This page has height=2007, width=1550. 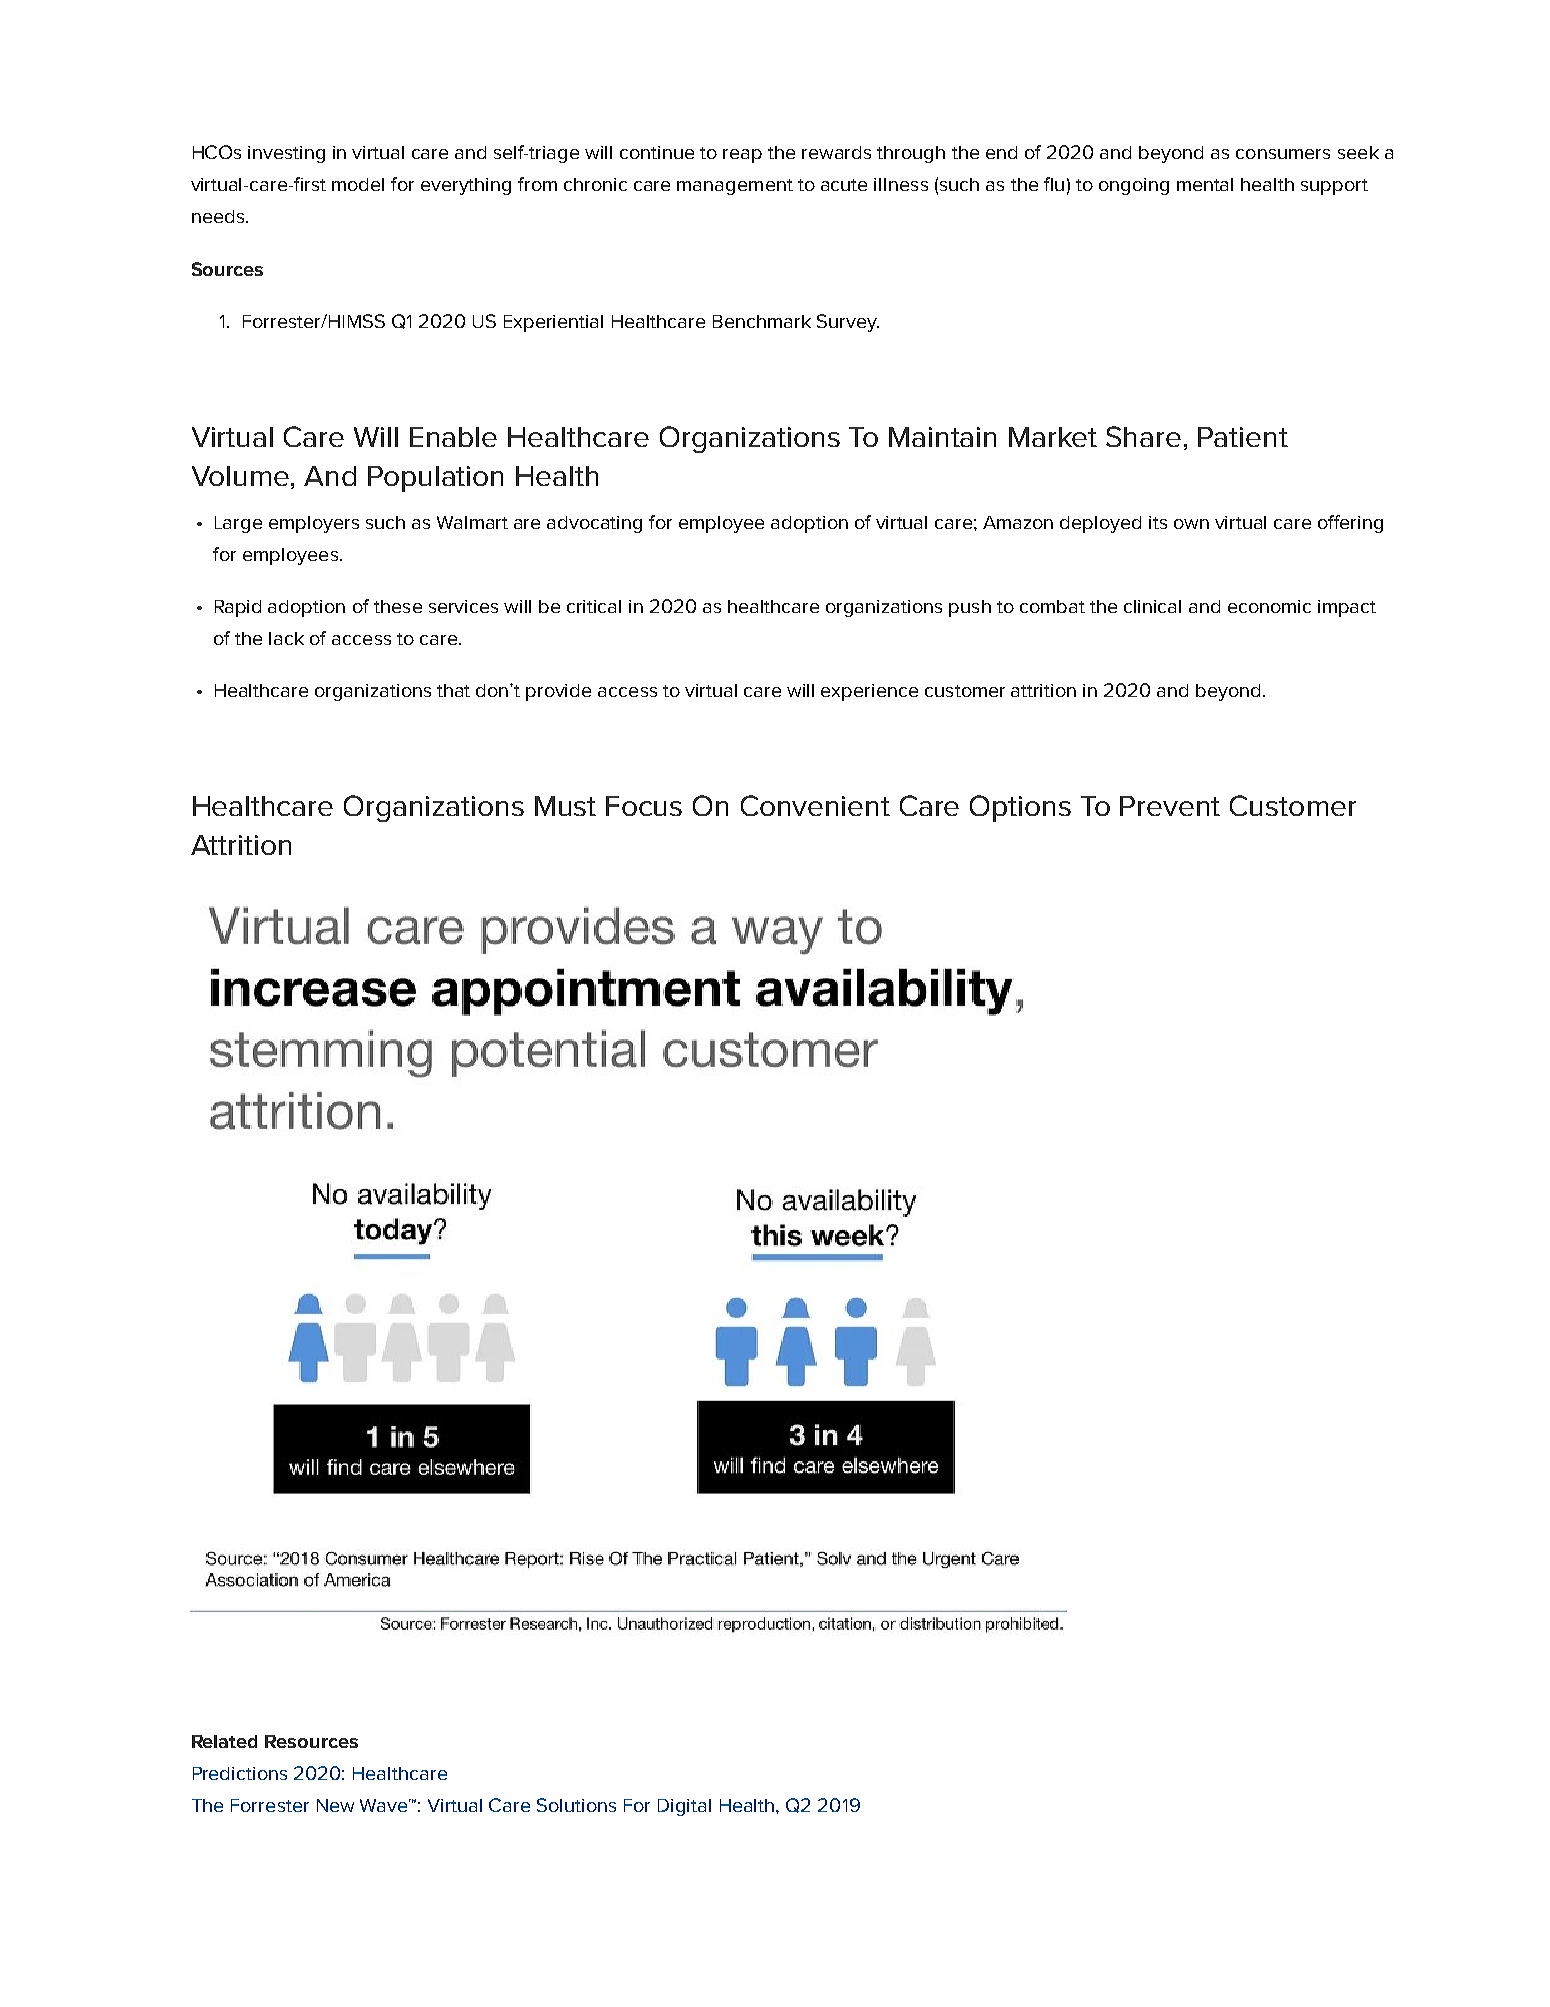 I want to click on mental, so click(x=1205, y=184).
